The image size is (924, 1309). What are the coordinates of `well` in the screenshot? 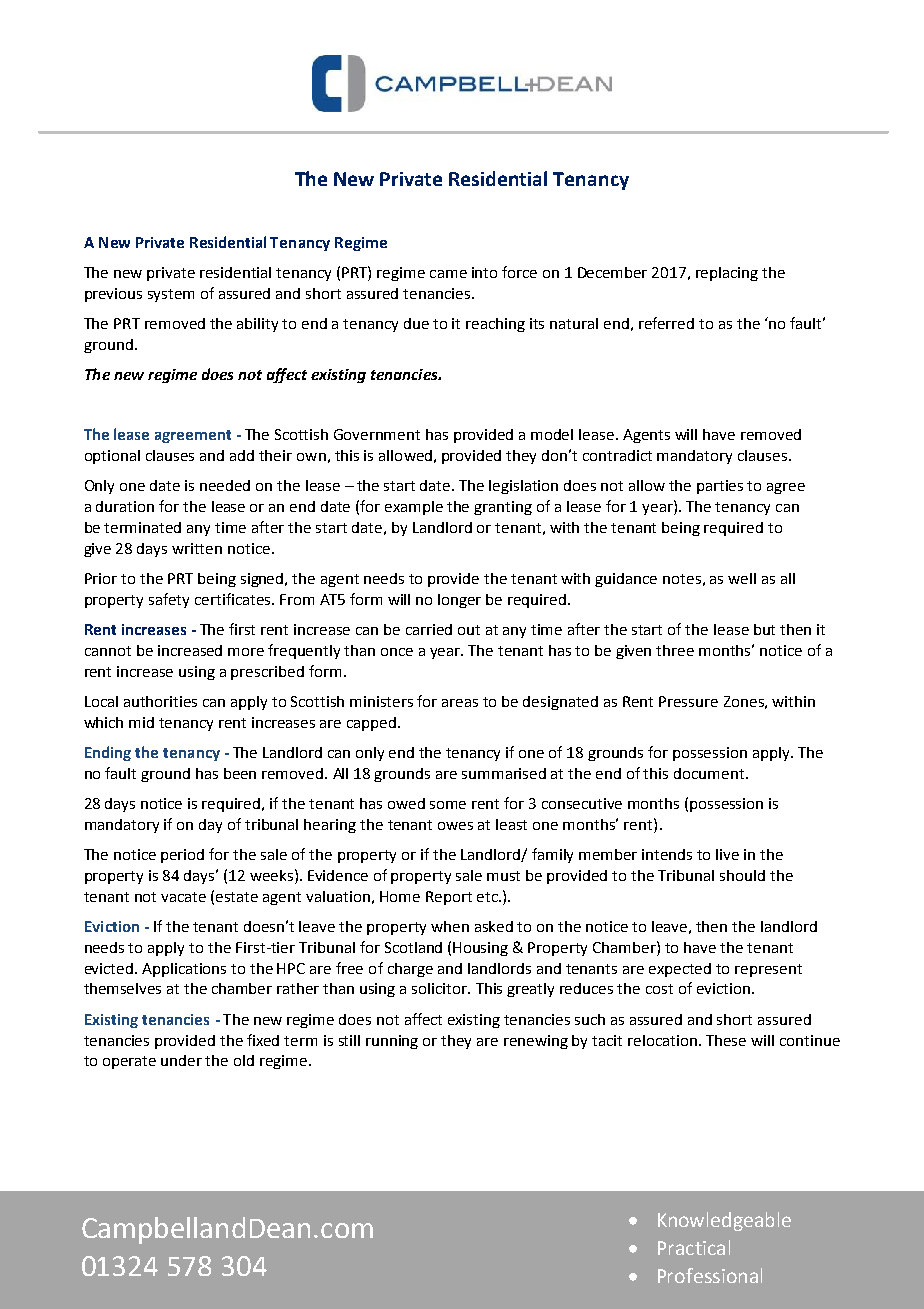 It's located at (742, 578).
